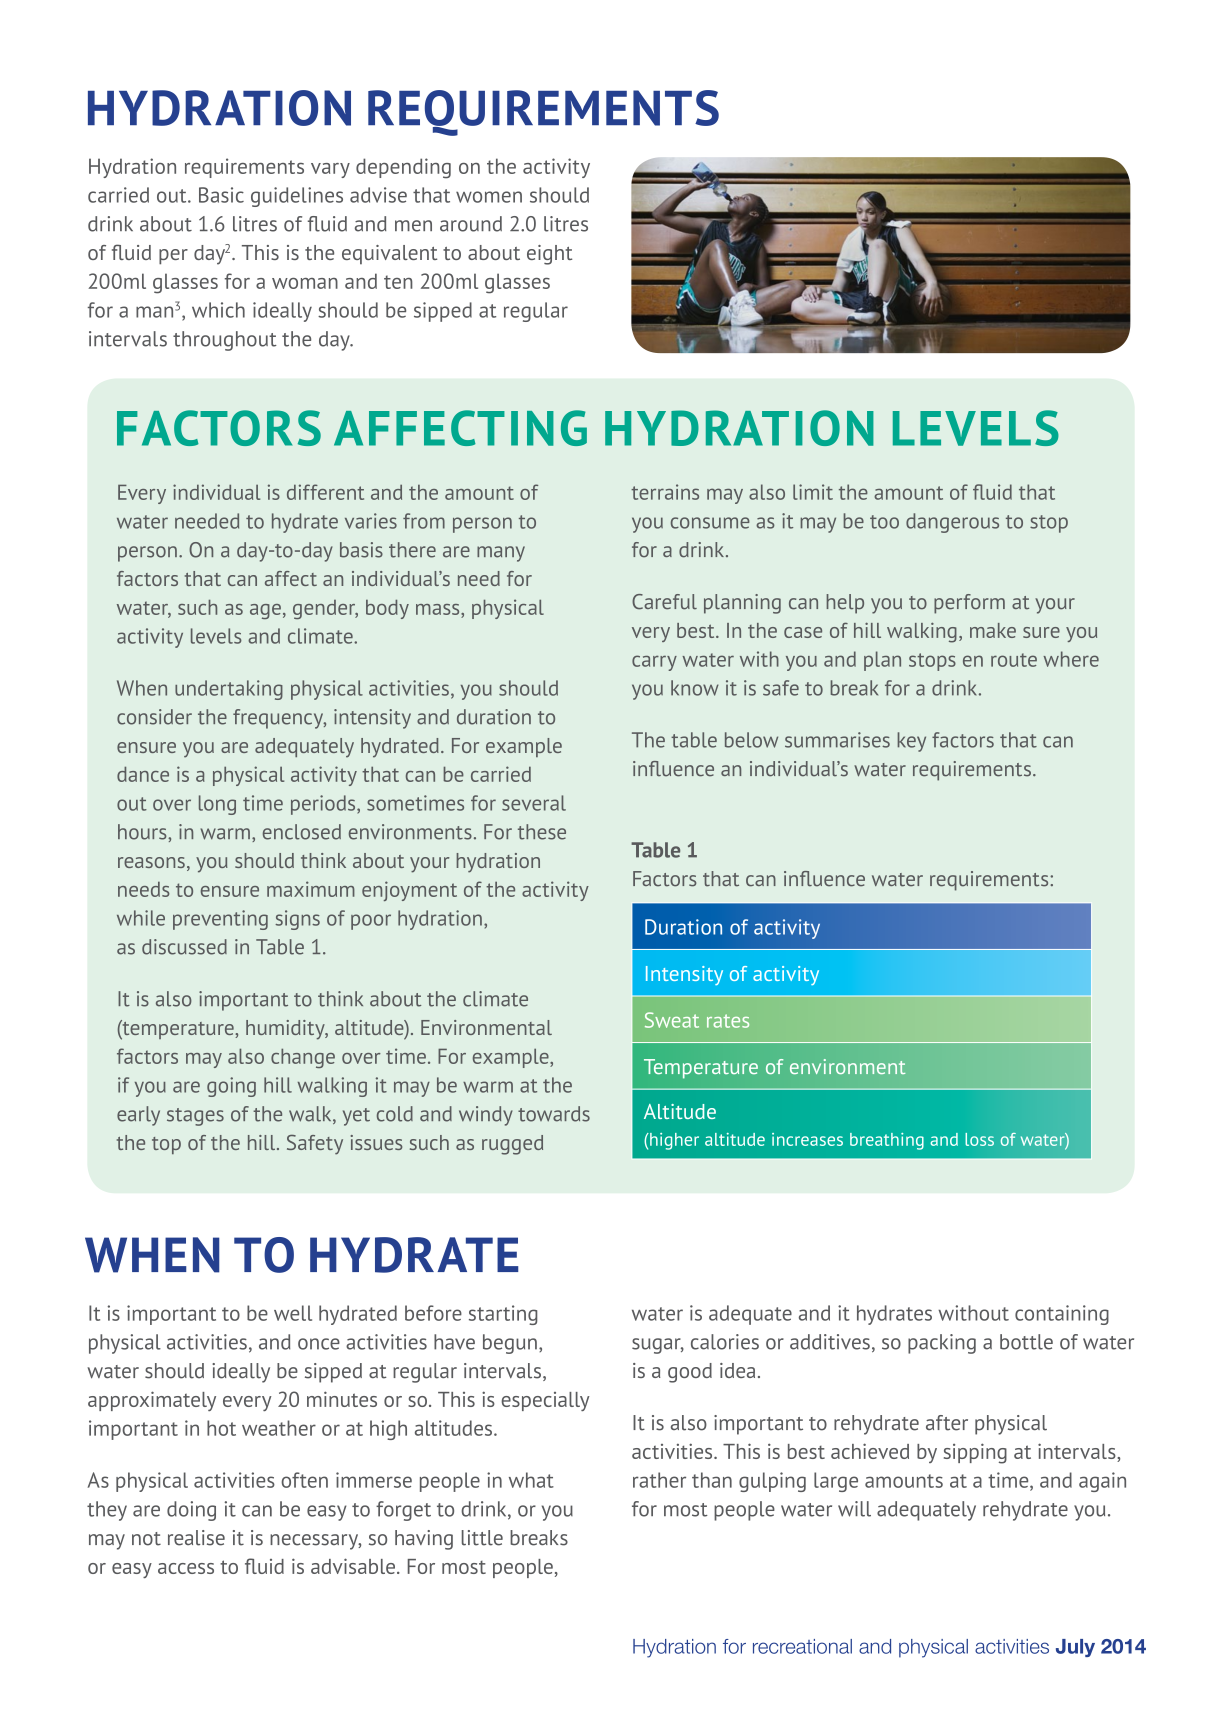 This image has height=1729, width=1222. I want to click on containing, so click(1062, 1315).
